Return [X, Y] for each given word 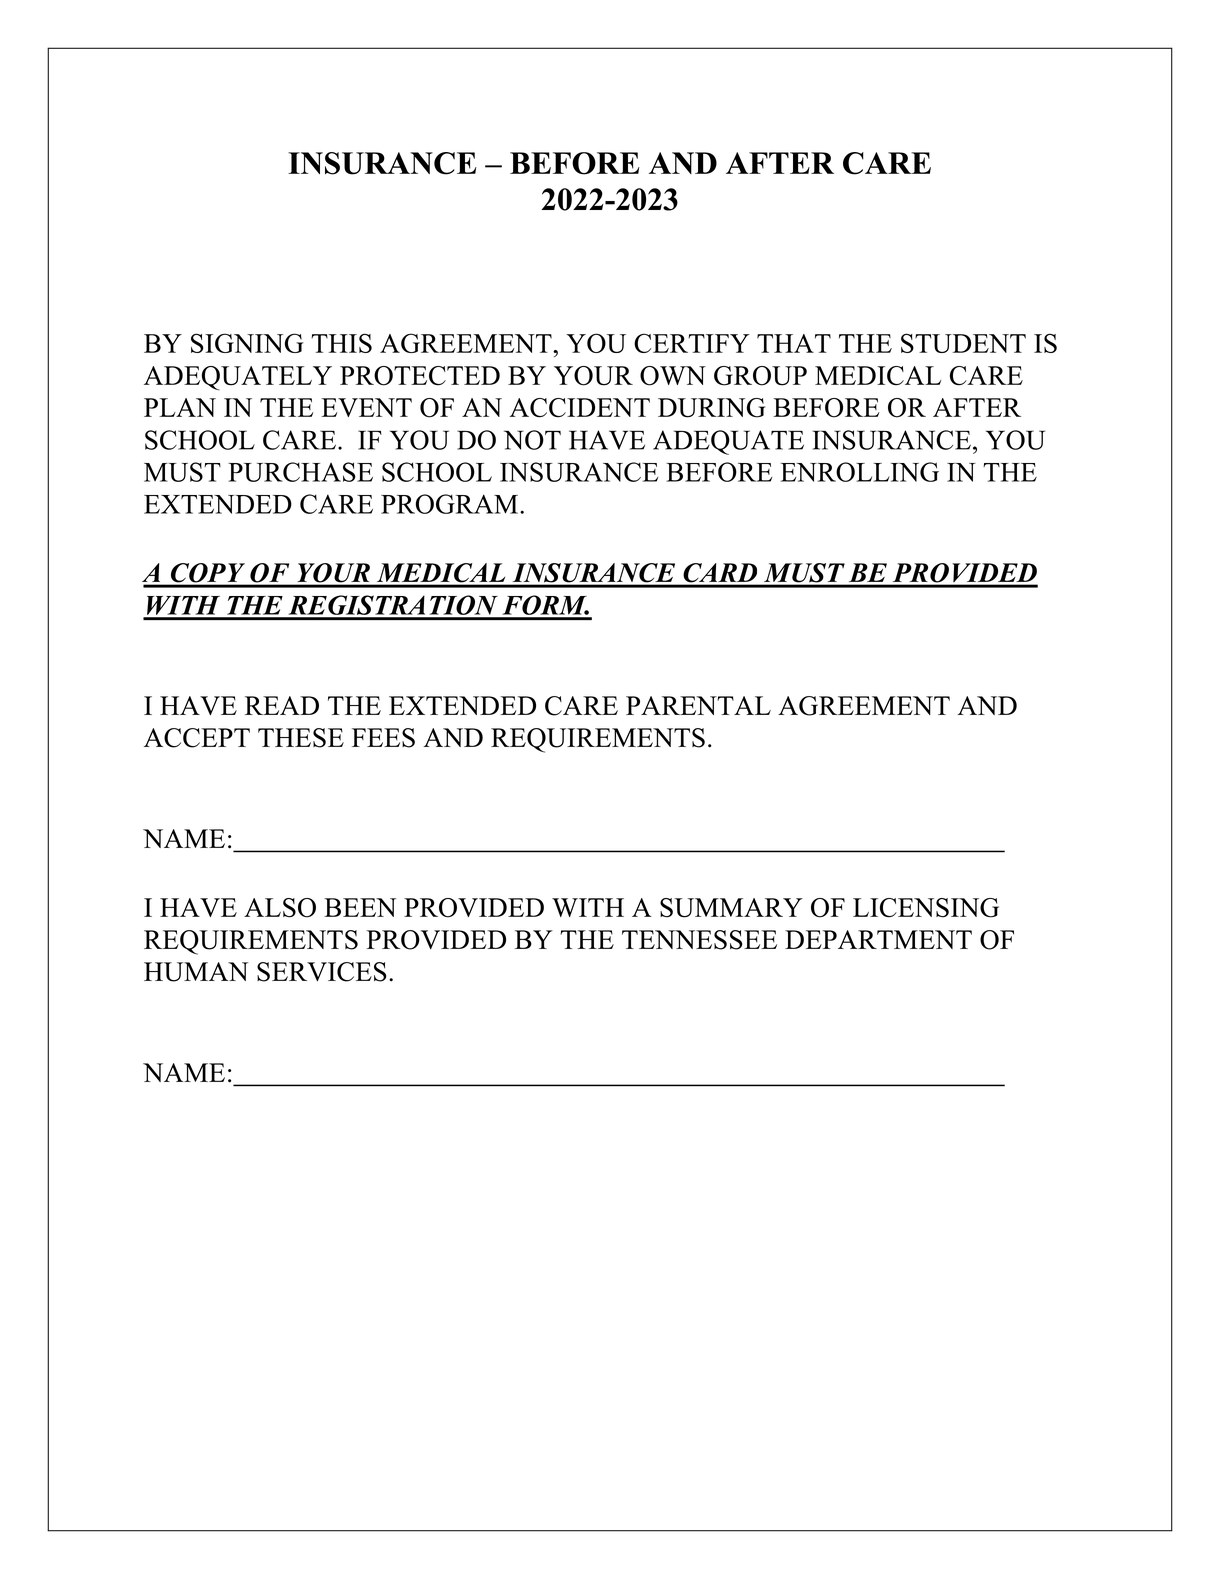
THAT [794, 343]
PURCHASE [300, 472]
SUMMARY [731, 908]
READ [282, 705]
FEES [383, 738]
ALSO [280, 908]
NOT [532, 440]
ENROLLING [859, 472]
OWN [673, 376]
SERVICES [322, 972]
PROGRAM [449, 504]
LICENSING [926, 908]
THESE [301, 738]
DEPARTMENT [878, 939]
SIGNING [247, 343]
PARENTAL [698, 705]
